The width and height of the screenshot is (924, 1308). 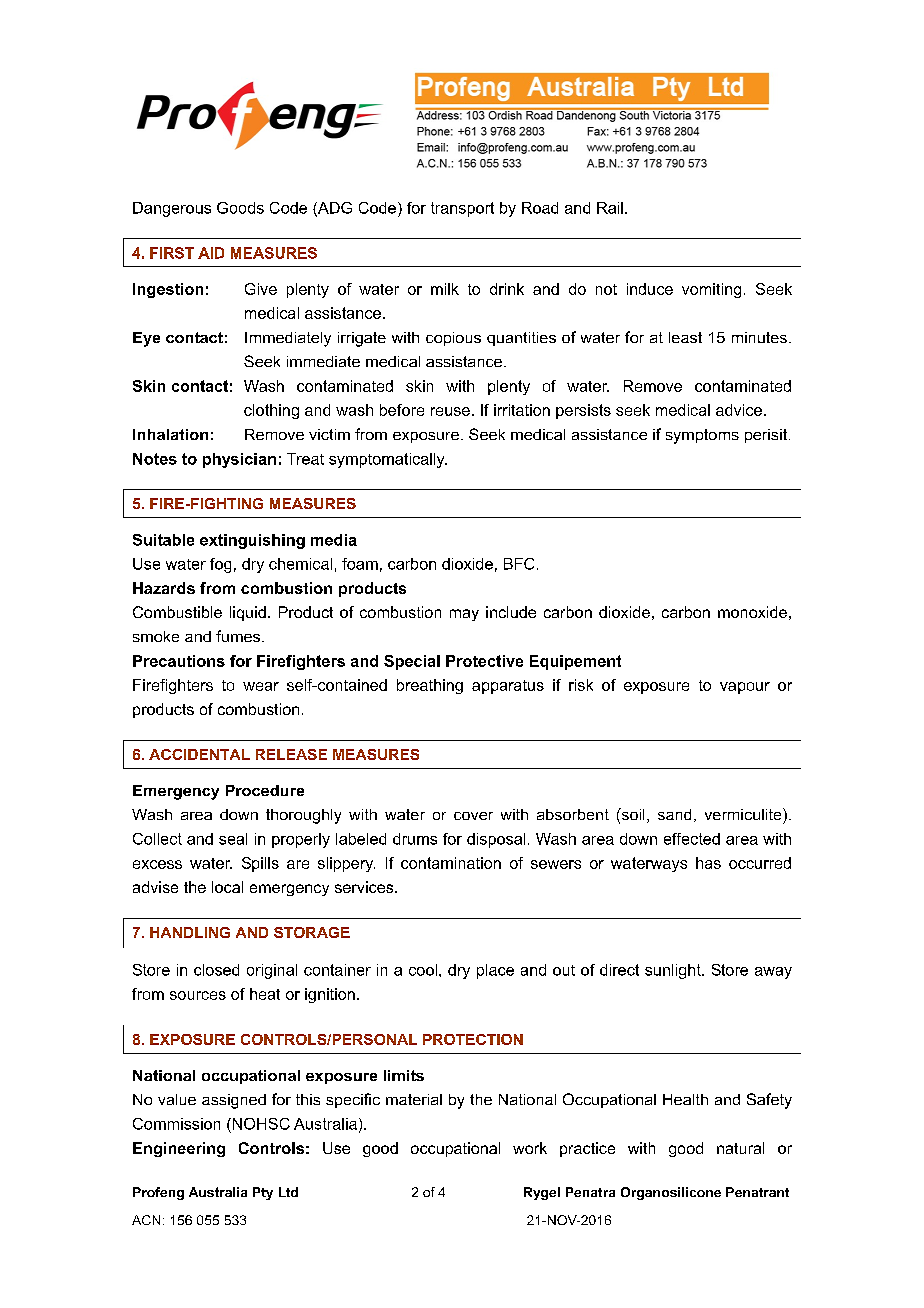 What do you see at coordinates (674, 971) in the screenshot?
I see `sunlight` at bounding box center [674, 971].
